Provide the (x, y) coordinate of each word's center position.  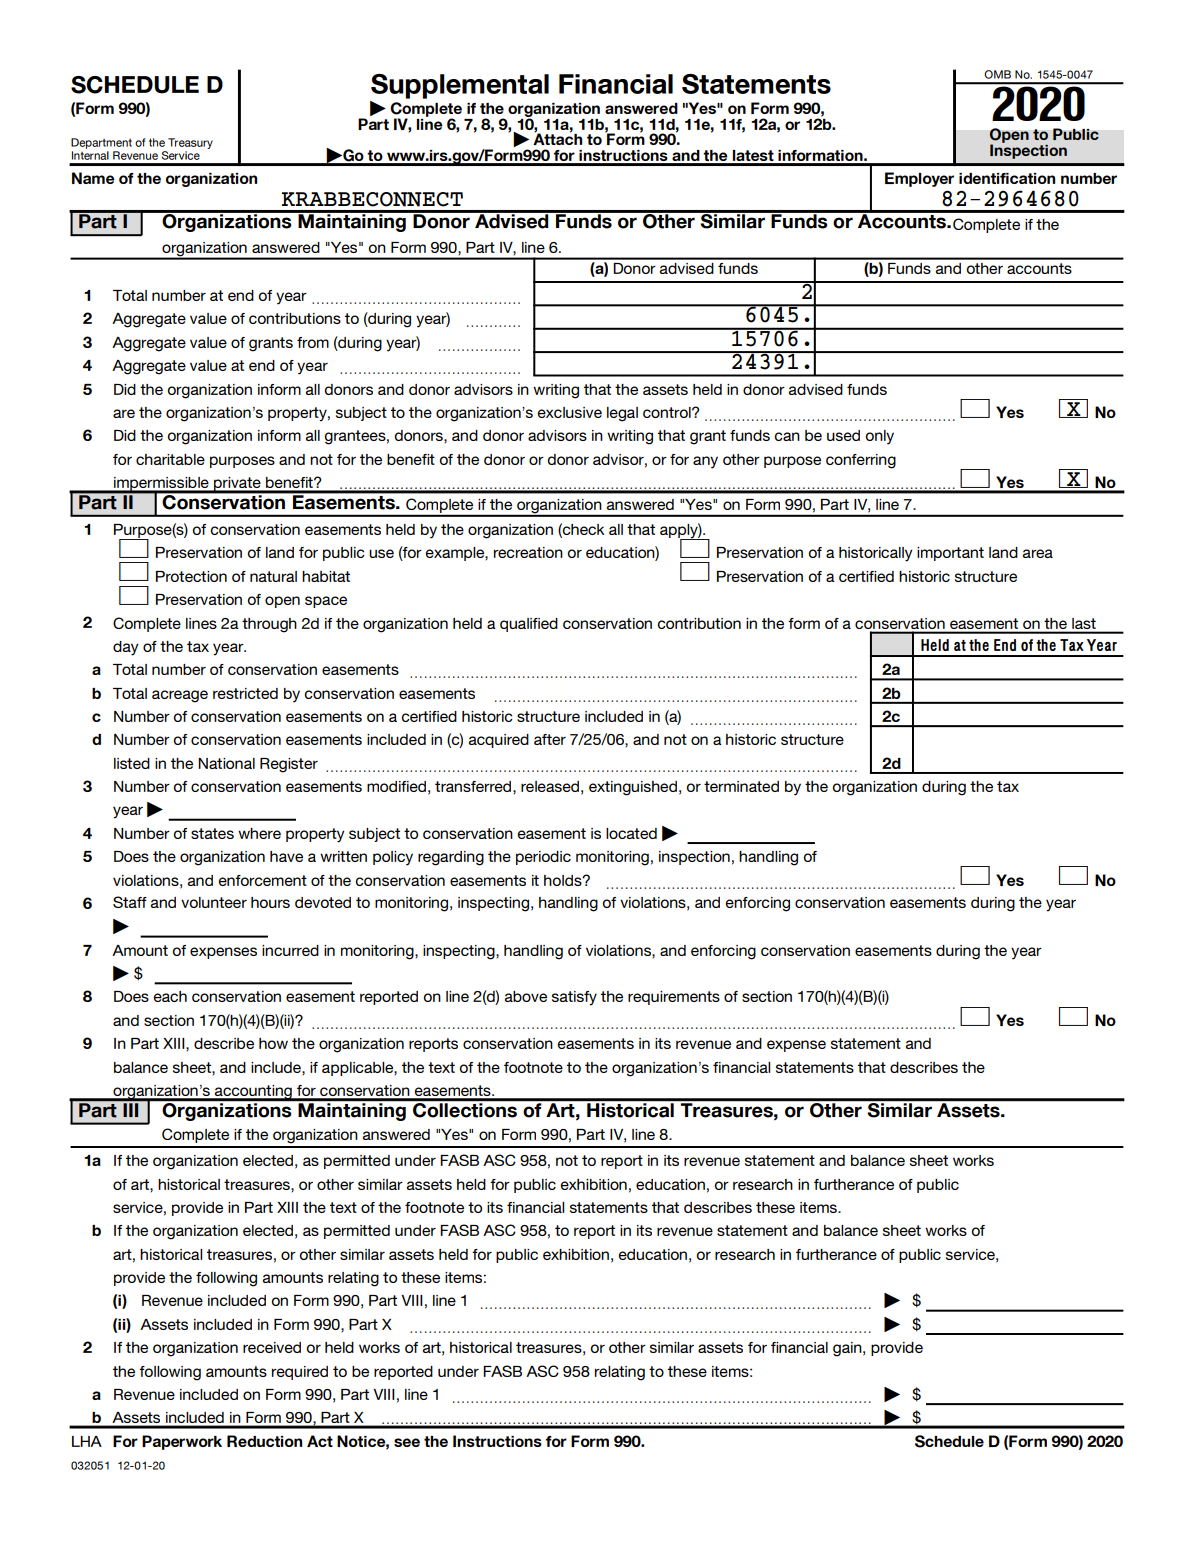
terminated (741, 786)
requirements (674, 998)
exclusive (569, 412)
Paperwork (182, 1442)
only (879, 437)
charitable (170, 459)
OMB (997, 74)
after (550, 739)
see (407, 1442)
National (226, 763)
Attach (557, 138)
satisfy (574, 998)
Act (320, 1441)
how (273, 1043)
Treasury (190, 143)
